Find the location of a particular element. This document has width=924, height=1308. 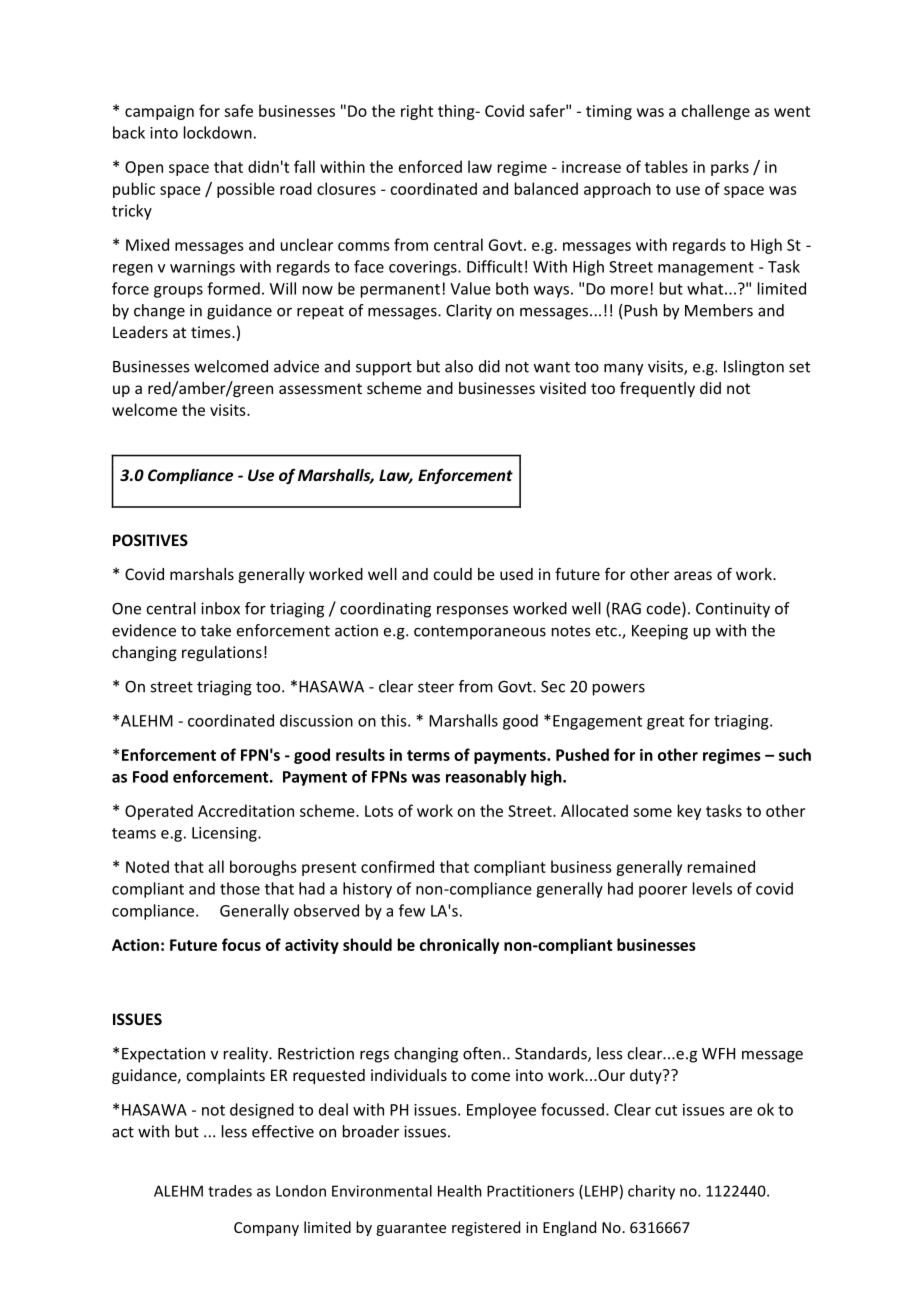

Health is located at coordinates (460, 1191).
